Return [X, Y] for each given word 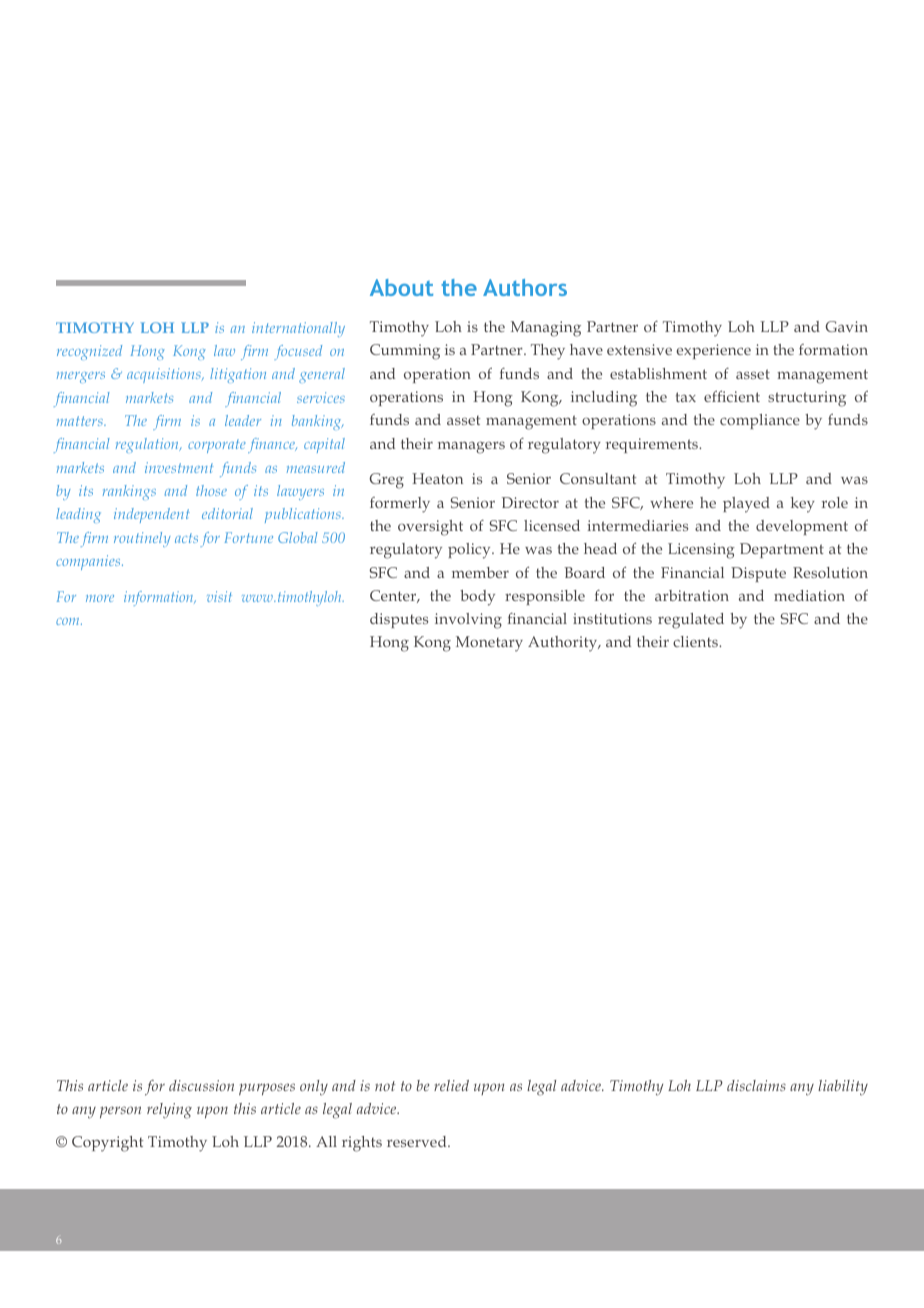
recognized [89, 352]
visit [219, 596]
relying [169, 1111]
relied [451, 1085]
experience [713, 351]
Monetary [489, 644]
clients [696, 641]
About [401, 287]
